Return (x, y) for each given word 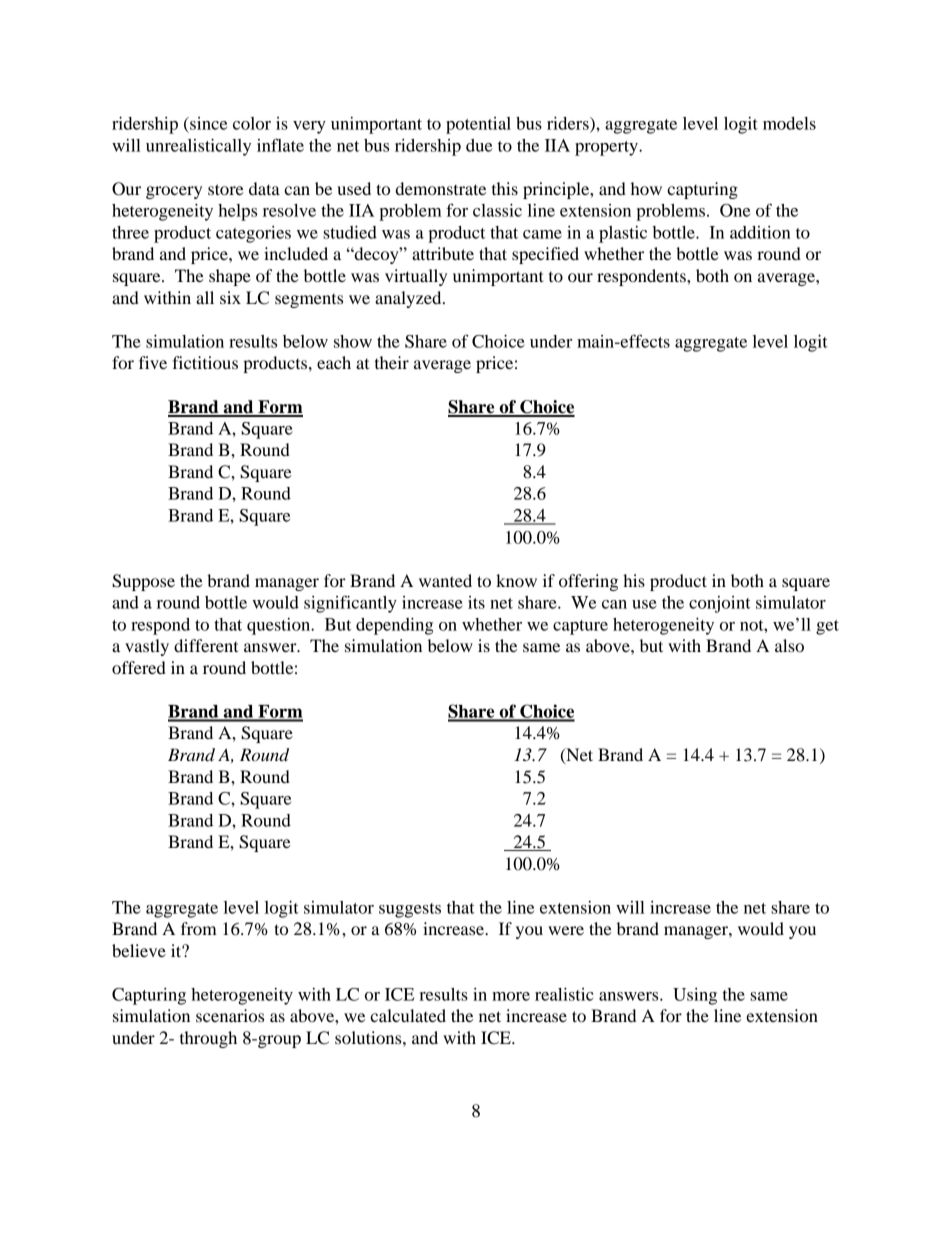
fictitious (205, 362)
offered (139, 667)
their (392, 362)
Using (695, 996)
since (207, 123)
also (789, 645)
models (789, 123)
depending (394, 626)
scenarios (230, 1015)
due (479, 145)
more (511, 996)
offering (588, 582)
